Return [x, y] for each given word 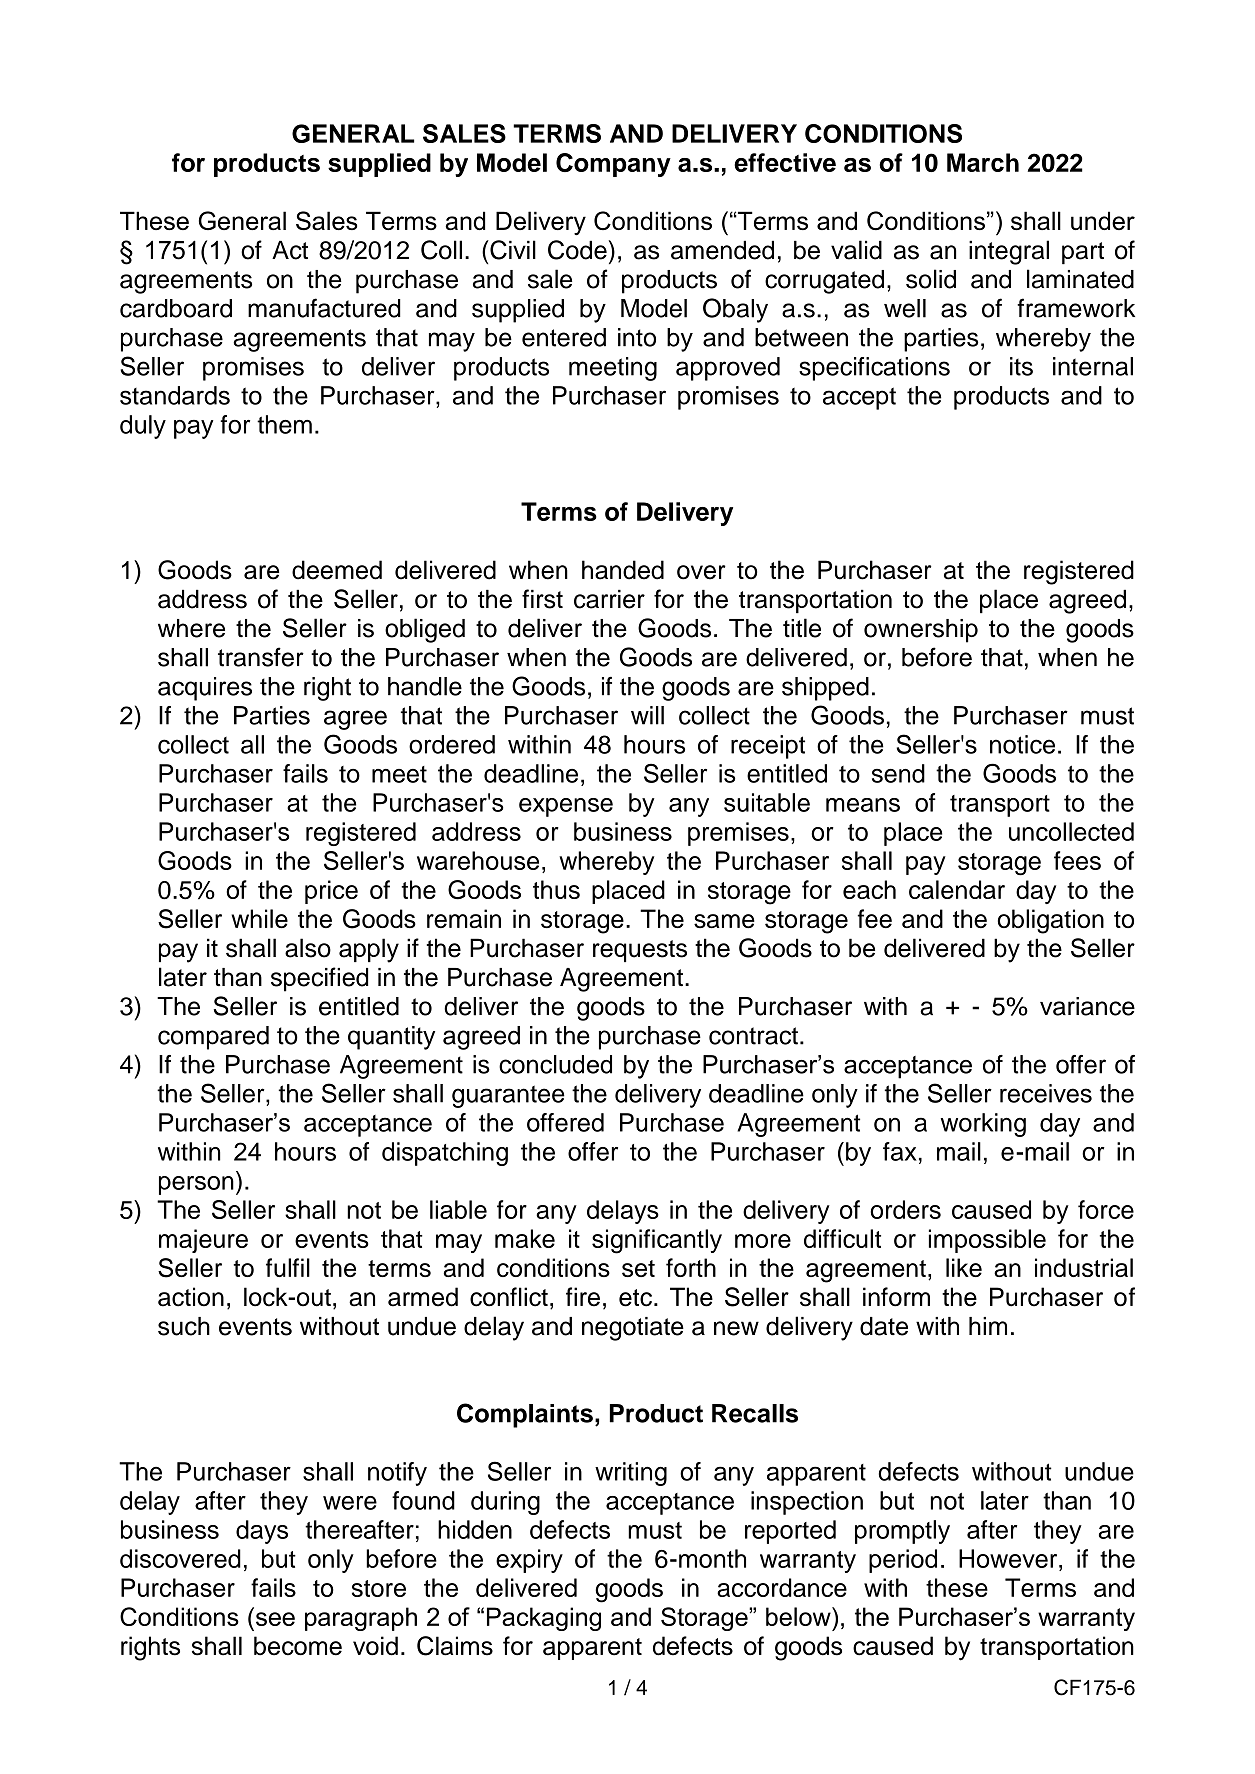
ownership [921, 631]
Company [613, 165]
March [983, 162]
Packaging [544, 1619]
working [983, 1125]
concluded [555, 1064]
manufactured [324, 308]
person [196, 1185]
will [647, 715]
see [275, 1619]
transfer [261, 657]
